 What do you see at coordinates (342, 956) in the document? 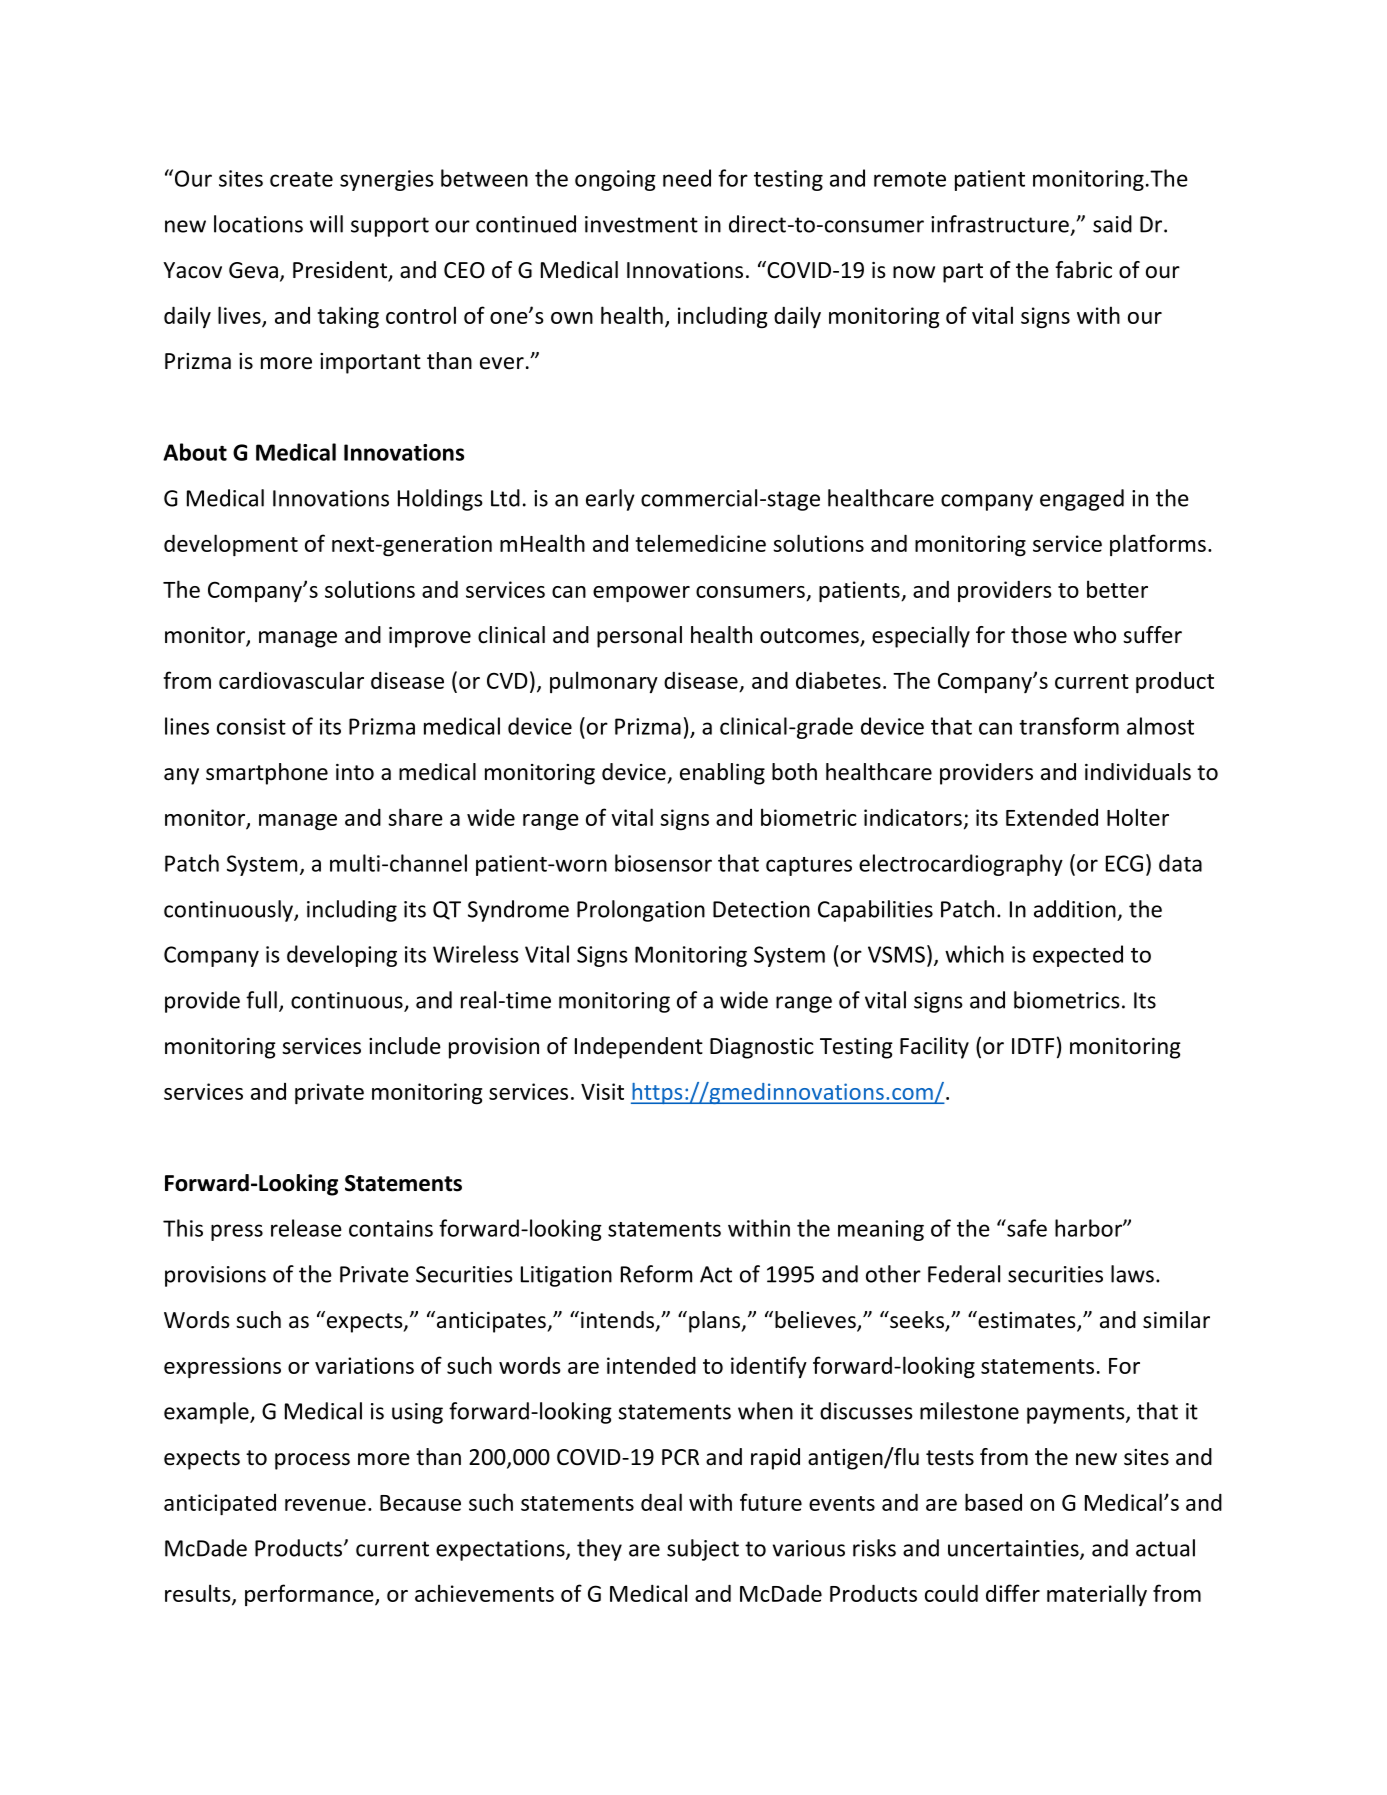
I see `developing` at bounding box center [342, 956].
